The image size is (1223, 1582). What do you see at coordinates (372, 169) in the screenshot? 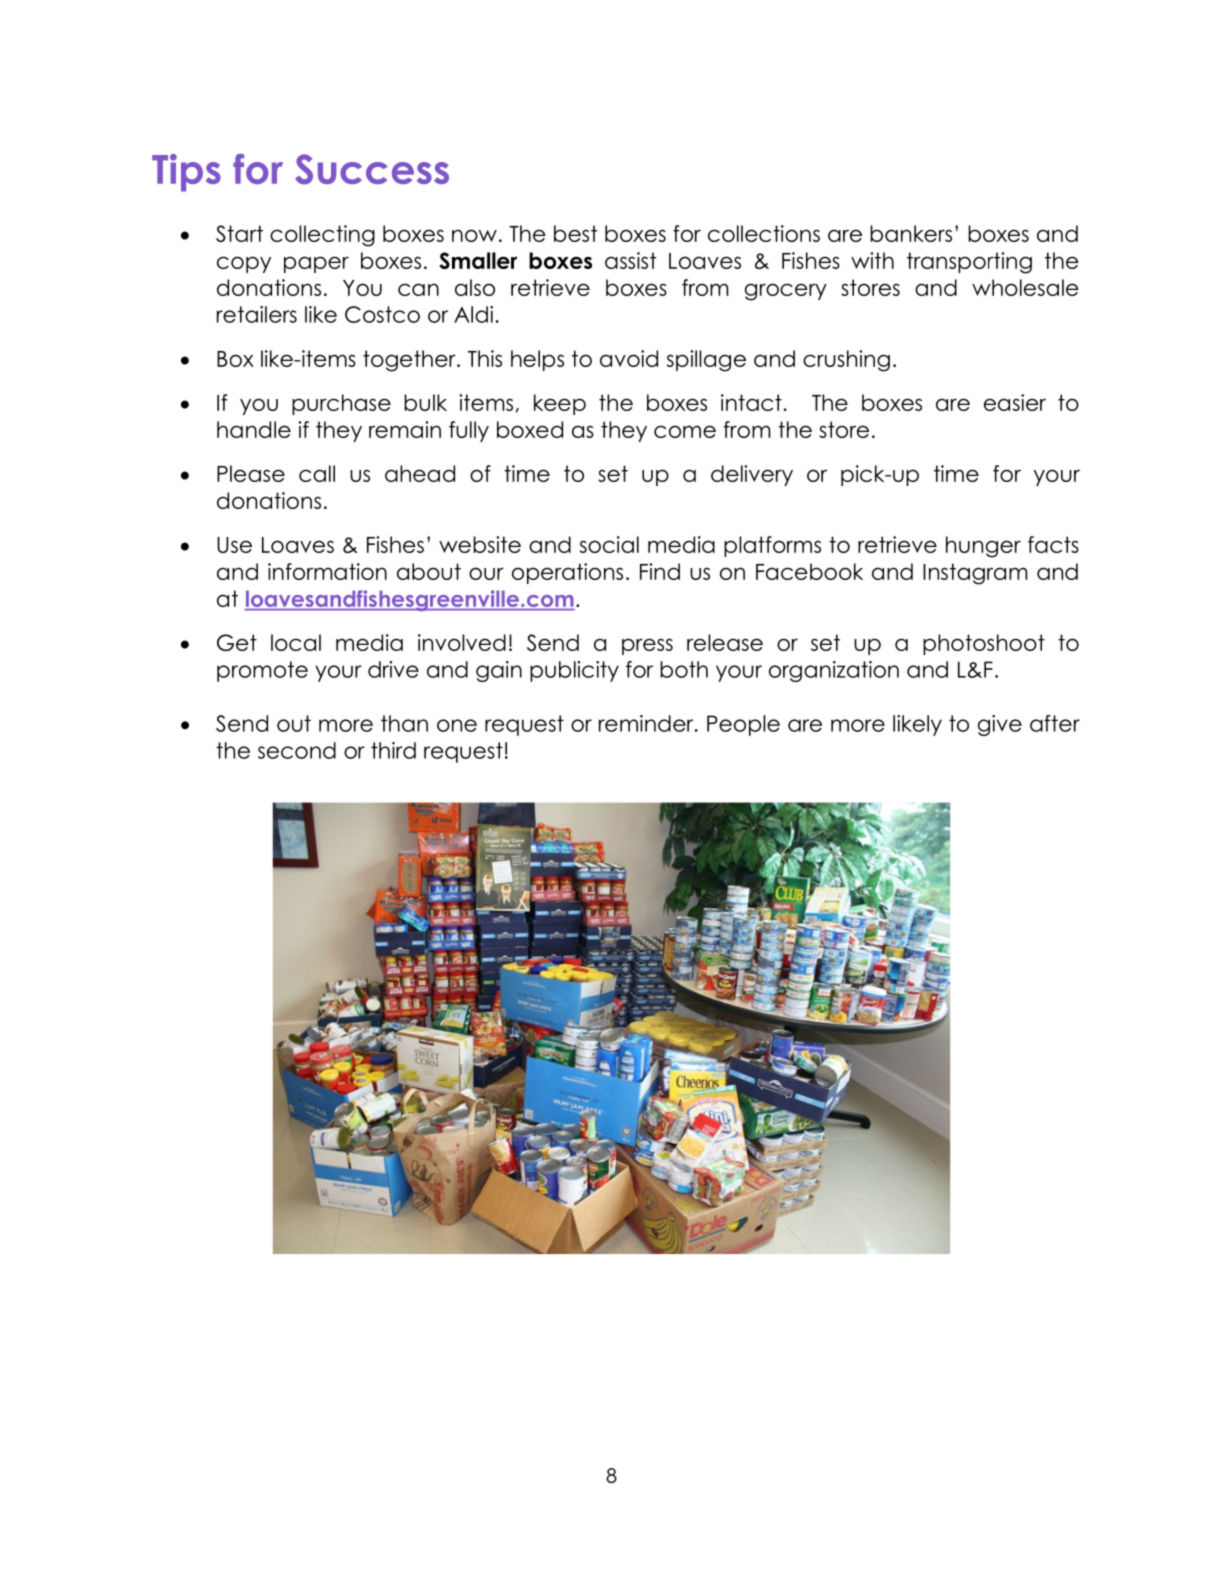
I see `Success` at bounding box center [372, 169].
